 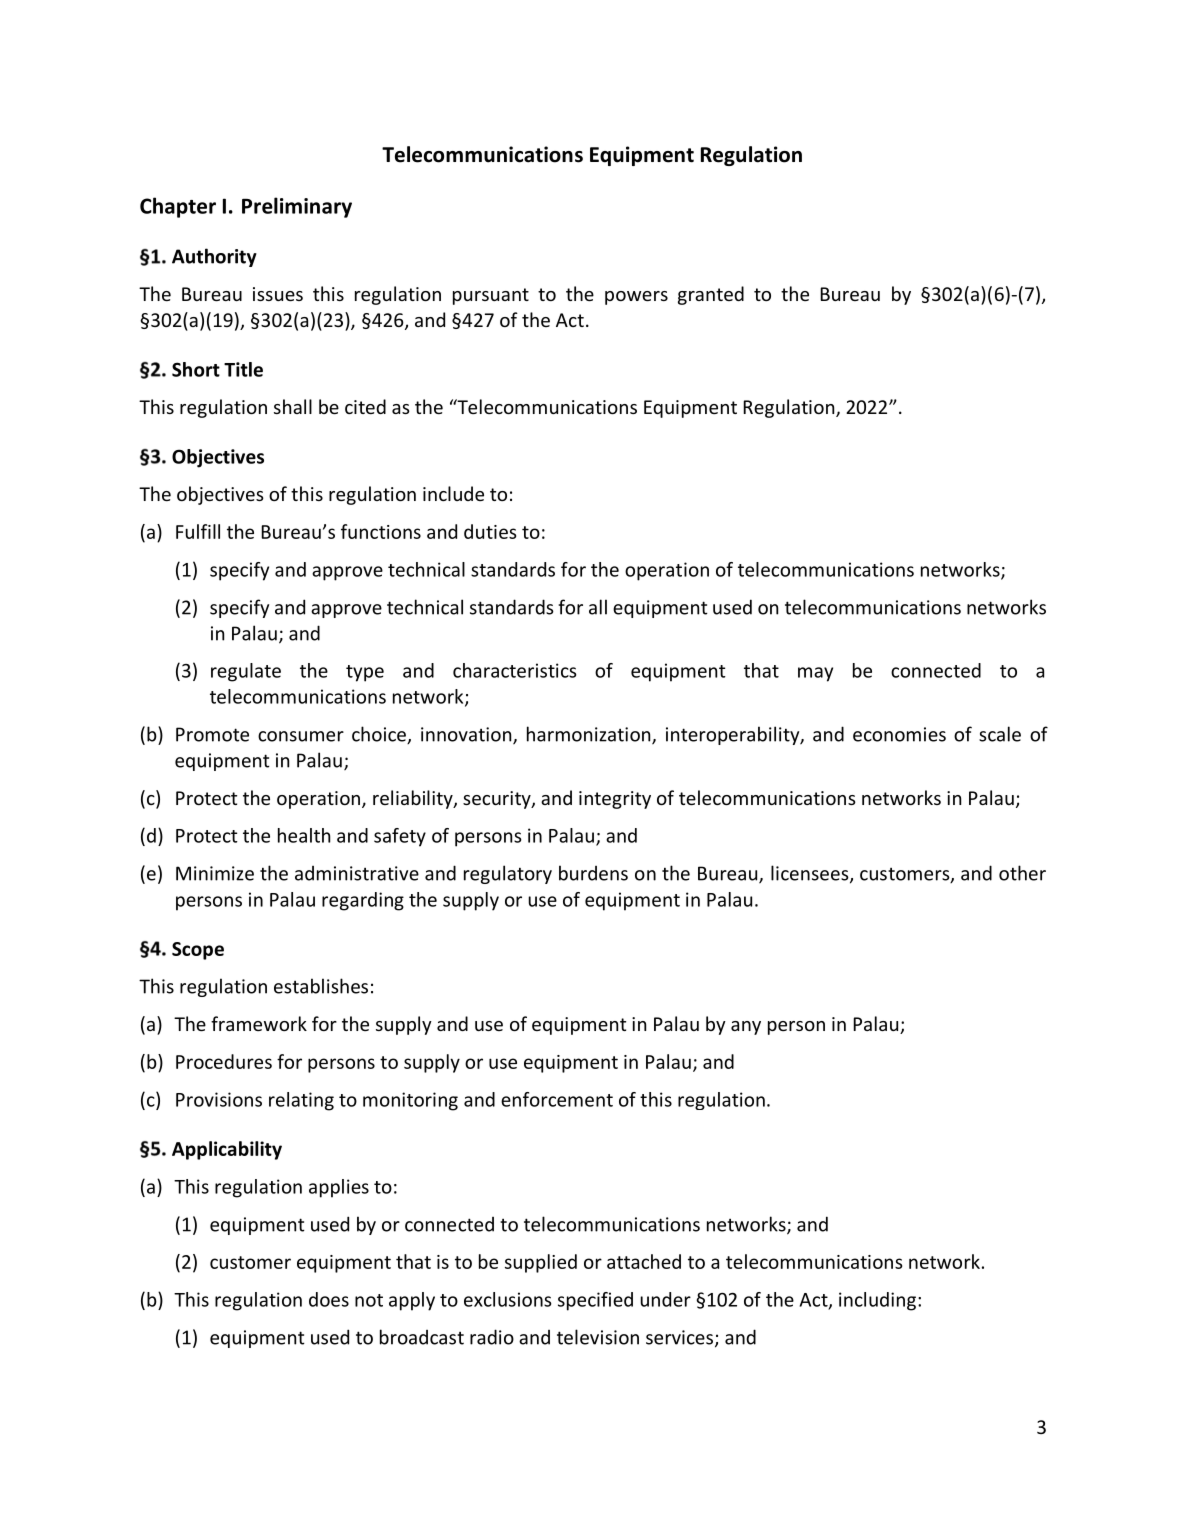 What do you see at coordinates (711, 295) in the document?
I see `granted` at bounding box center [711, 295].
